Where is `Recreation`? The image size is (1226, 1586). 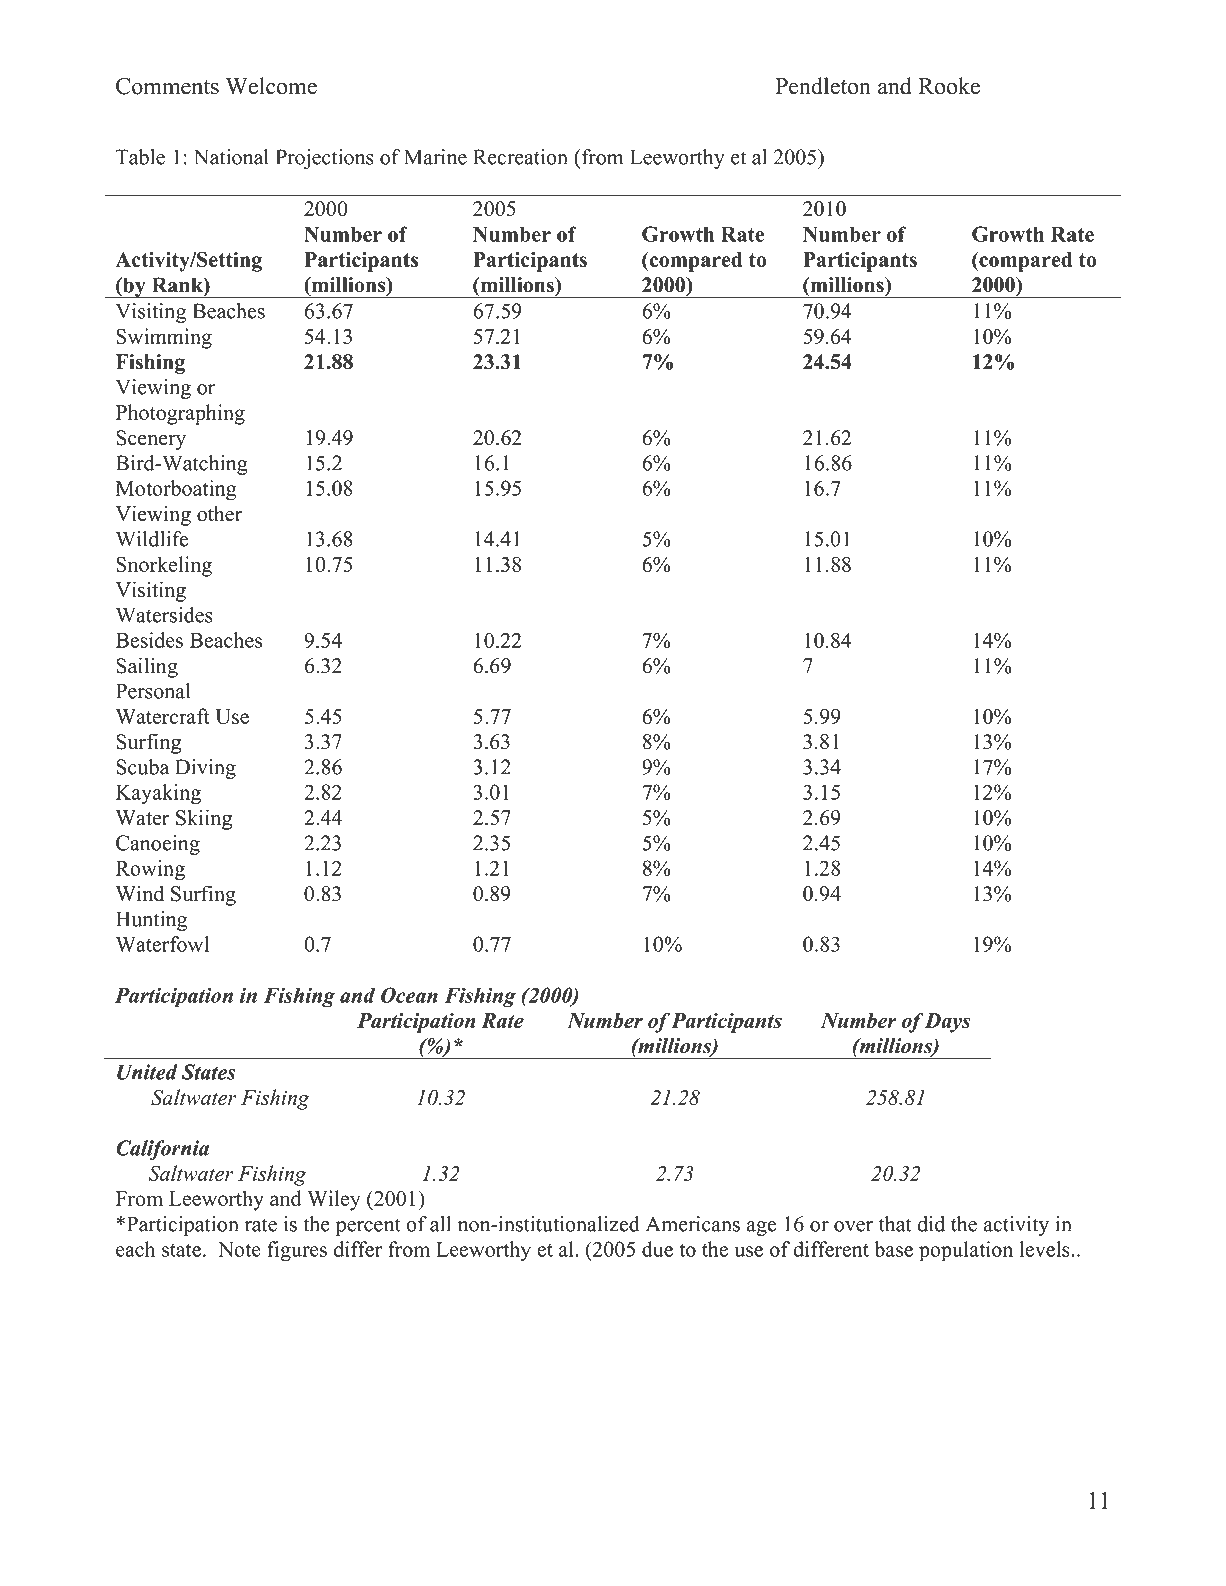 Recreation is located at coordinates (520, 157).
